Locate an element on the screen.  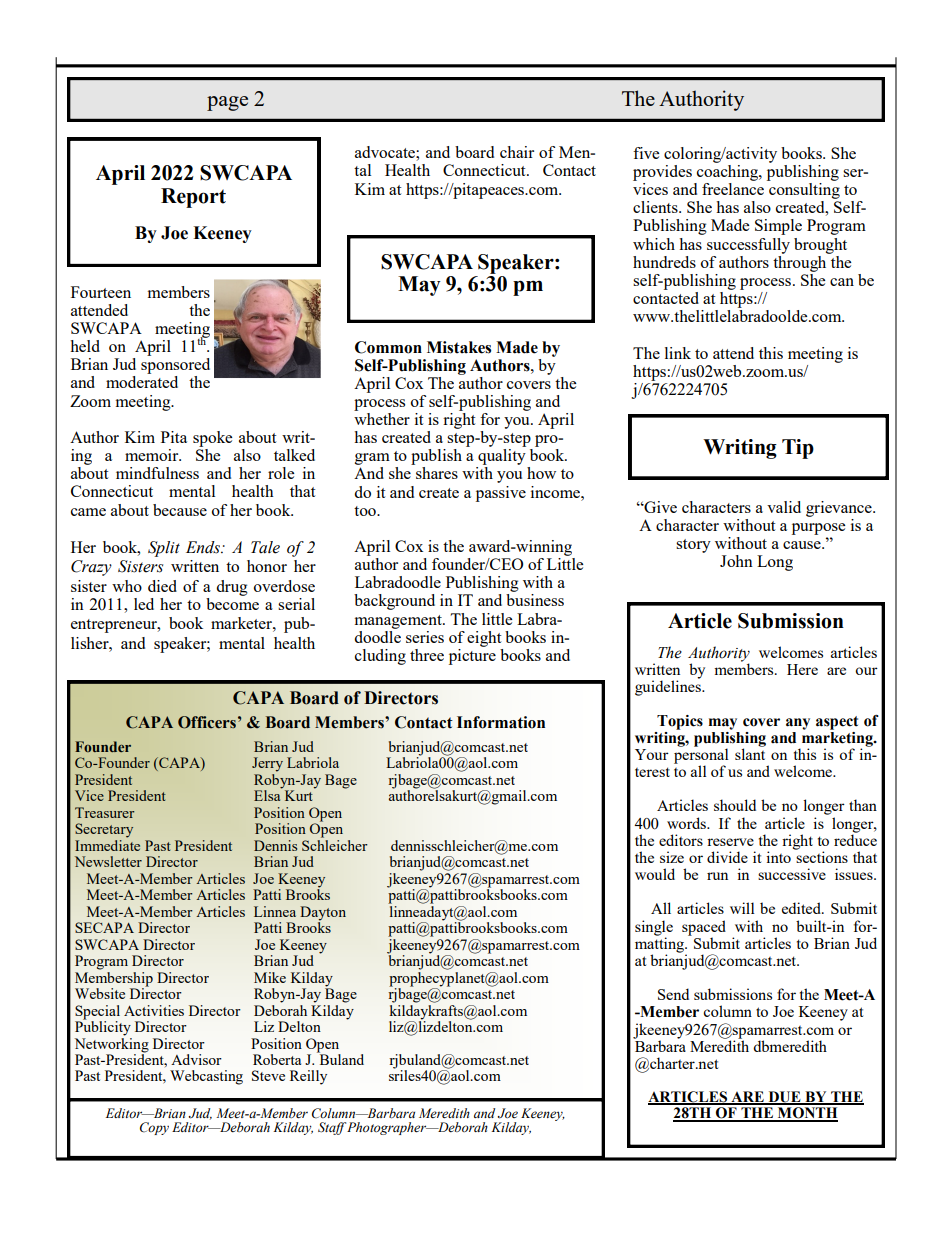
will is located at coordinates (742, 908).
